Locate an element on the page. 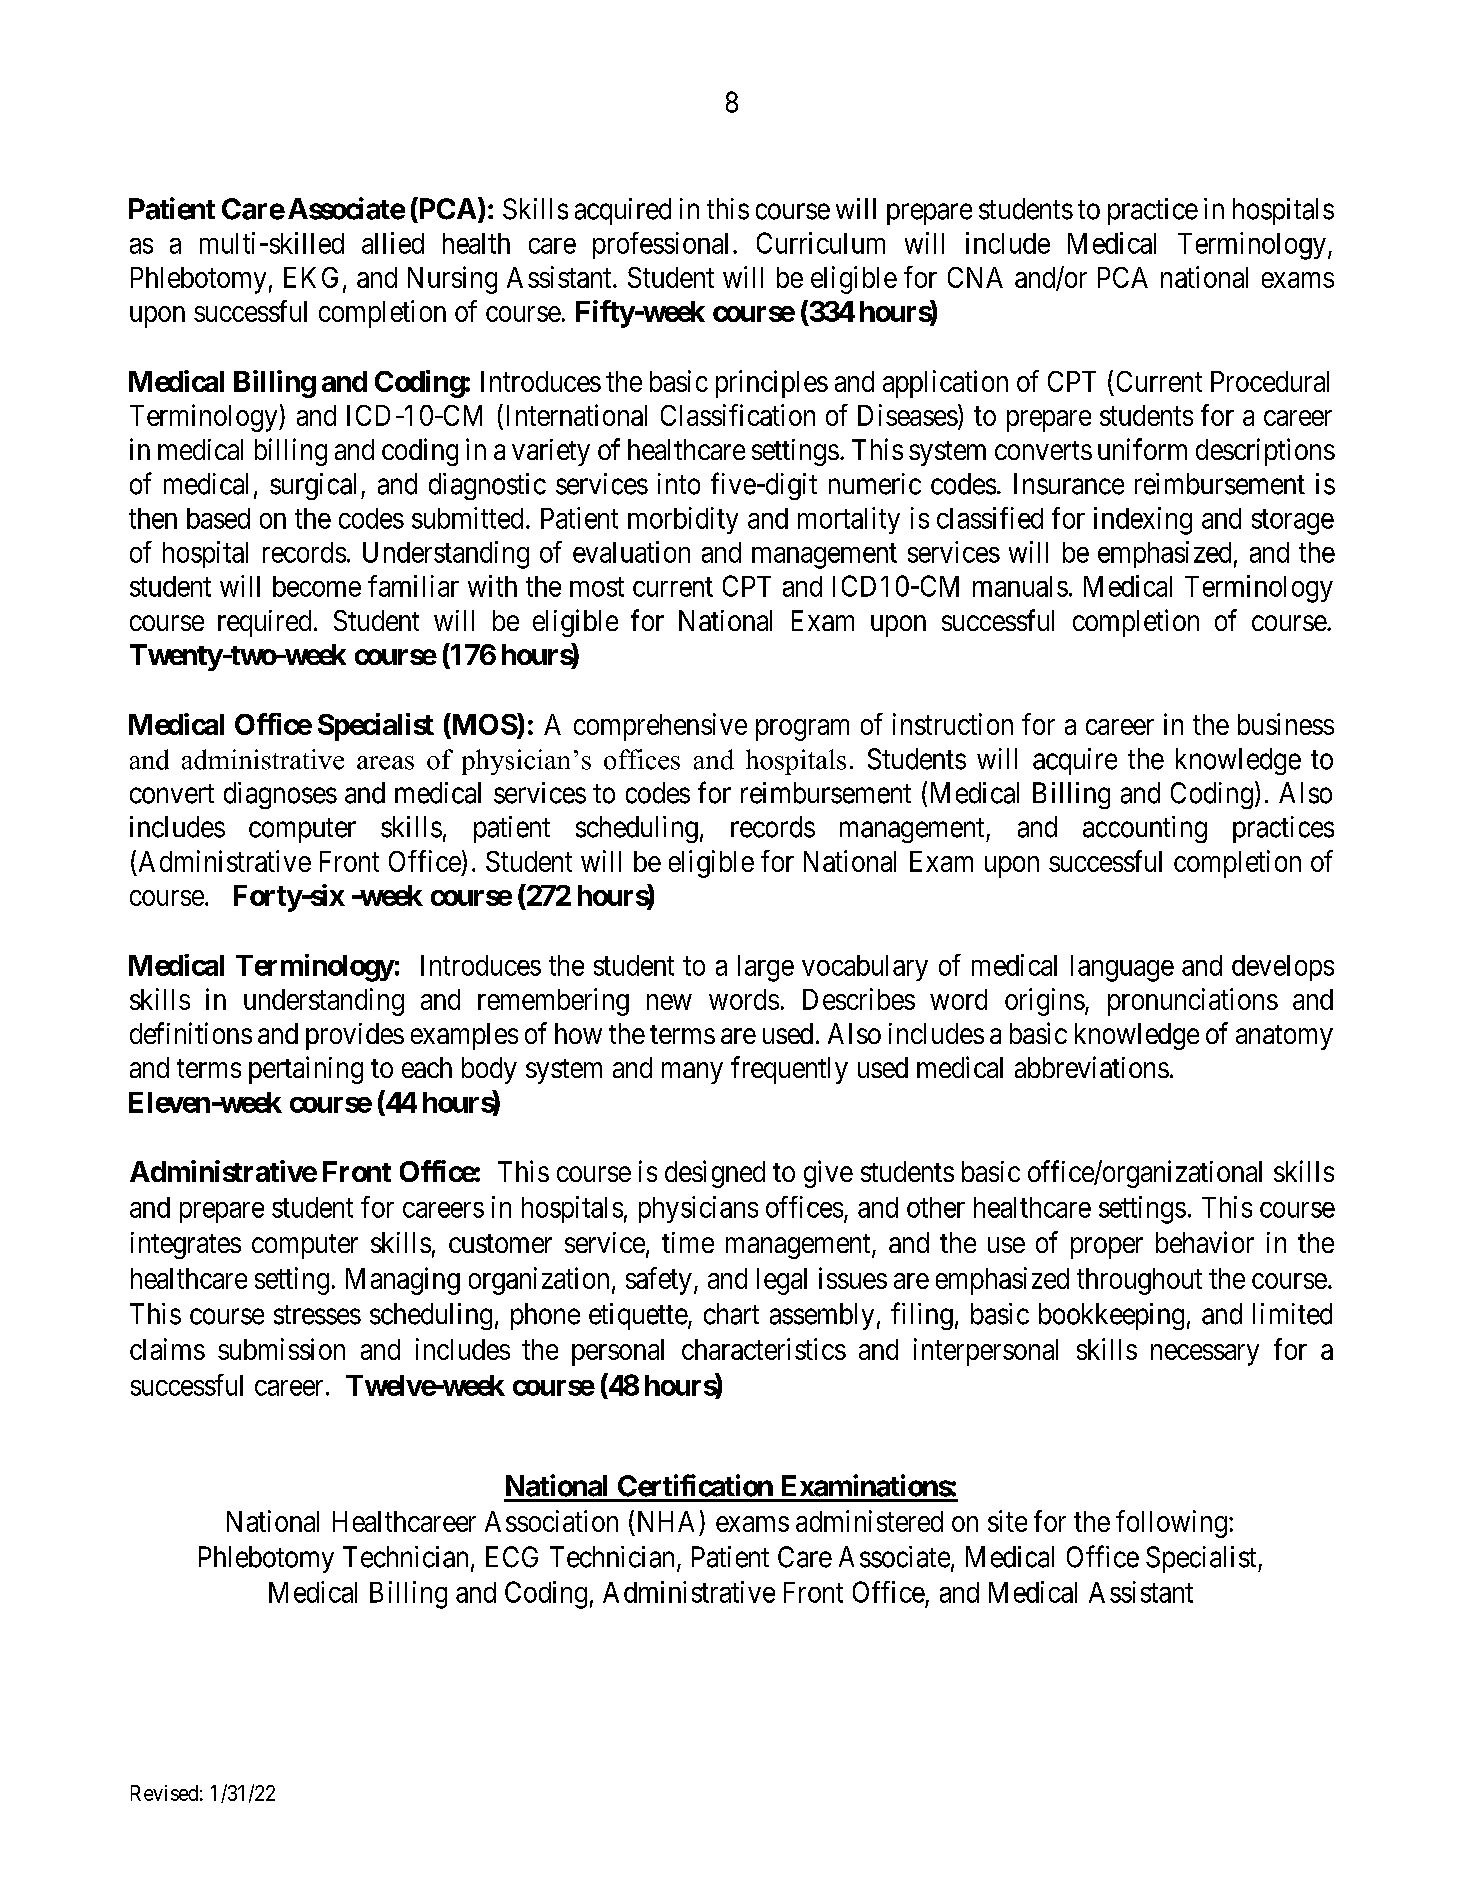 The width and height of the document is (1462, 1891). evaluation is located at coordinates (631, 552).
